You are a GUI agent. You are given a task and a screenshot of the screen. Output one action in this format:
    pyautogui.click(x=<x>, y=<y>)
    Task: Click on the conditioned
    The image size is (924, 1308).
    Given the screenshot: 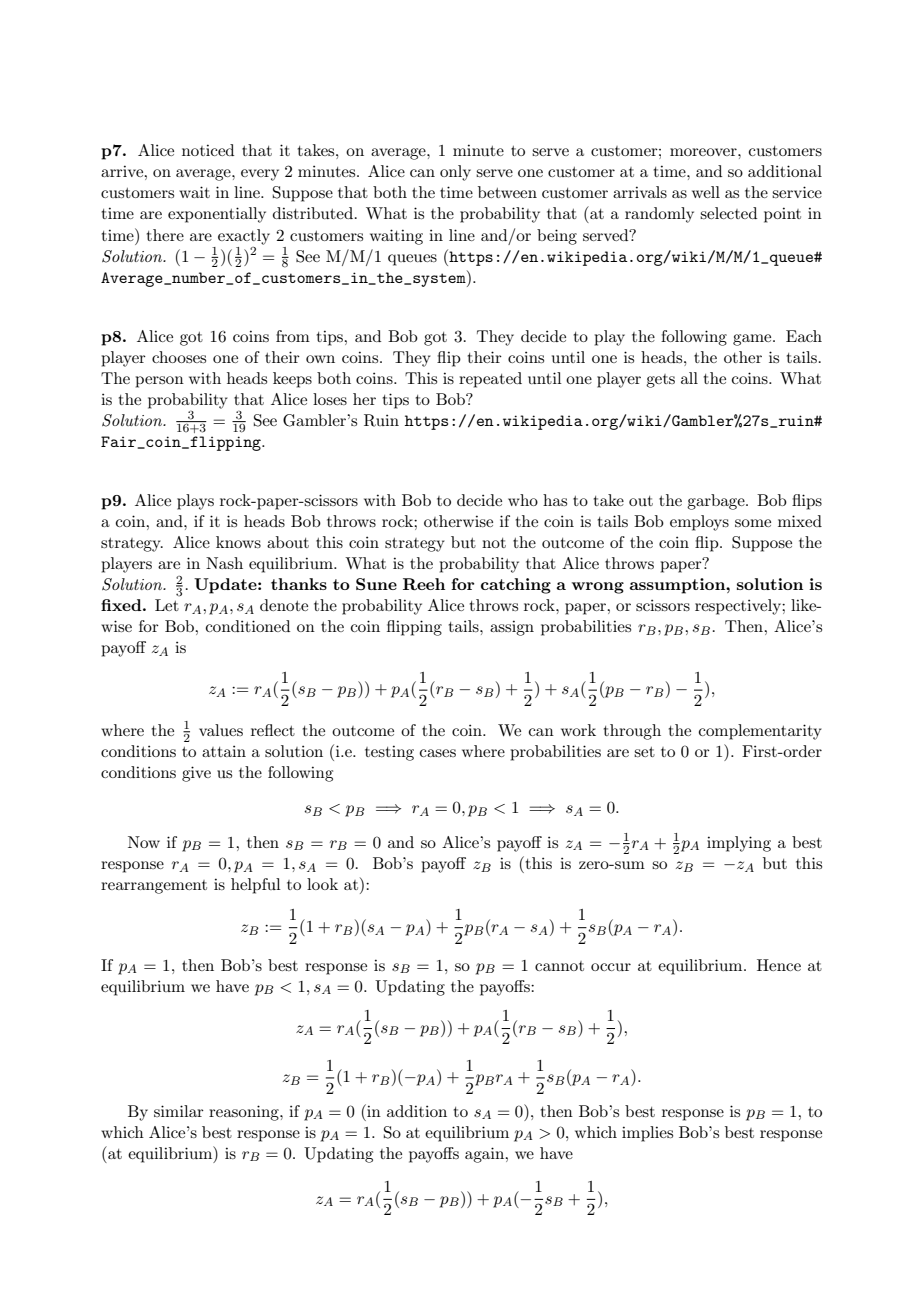 What is the action you would take?
    pyautogui.click(x=248, y=626)
